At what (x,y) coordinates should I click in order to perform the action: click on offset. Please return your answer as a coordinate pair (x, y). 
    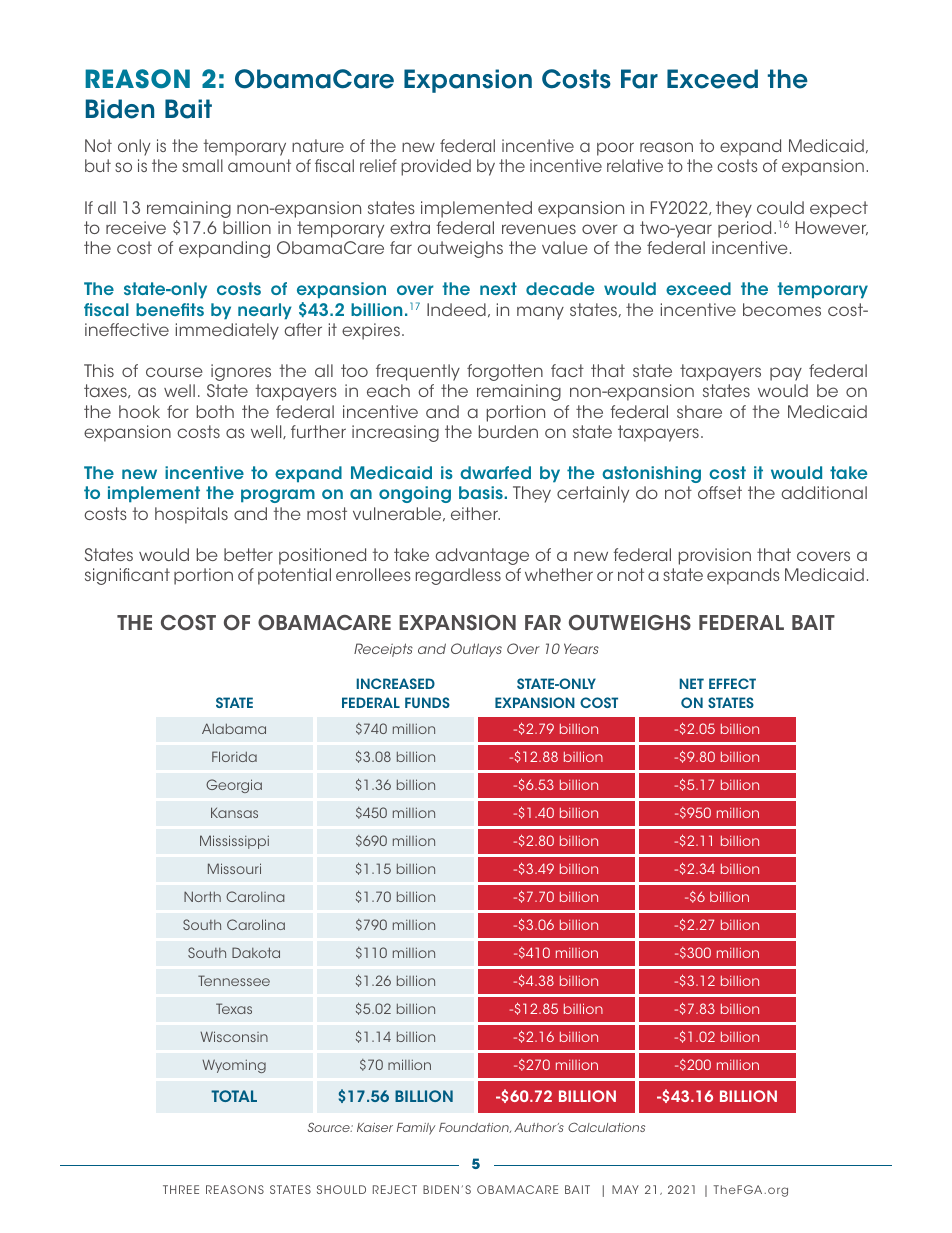
    Looking at the image, I should click on (720, 492).
